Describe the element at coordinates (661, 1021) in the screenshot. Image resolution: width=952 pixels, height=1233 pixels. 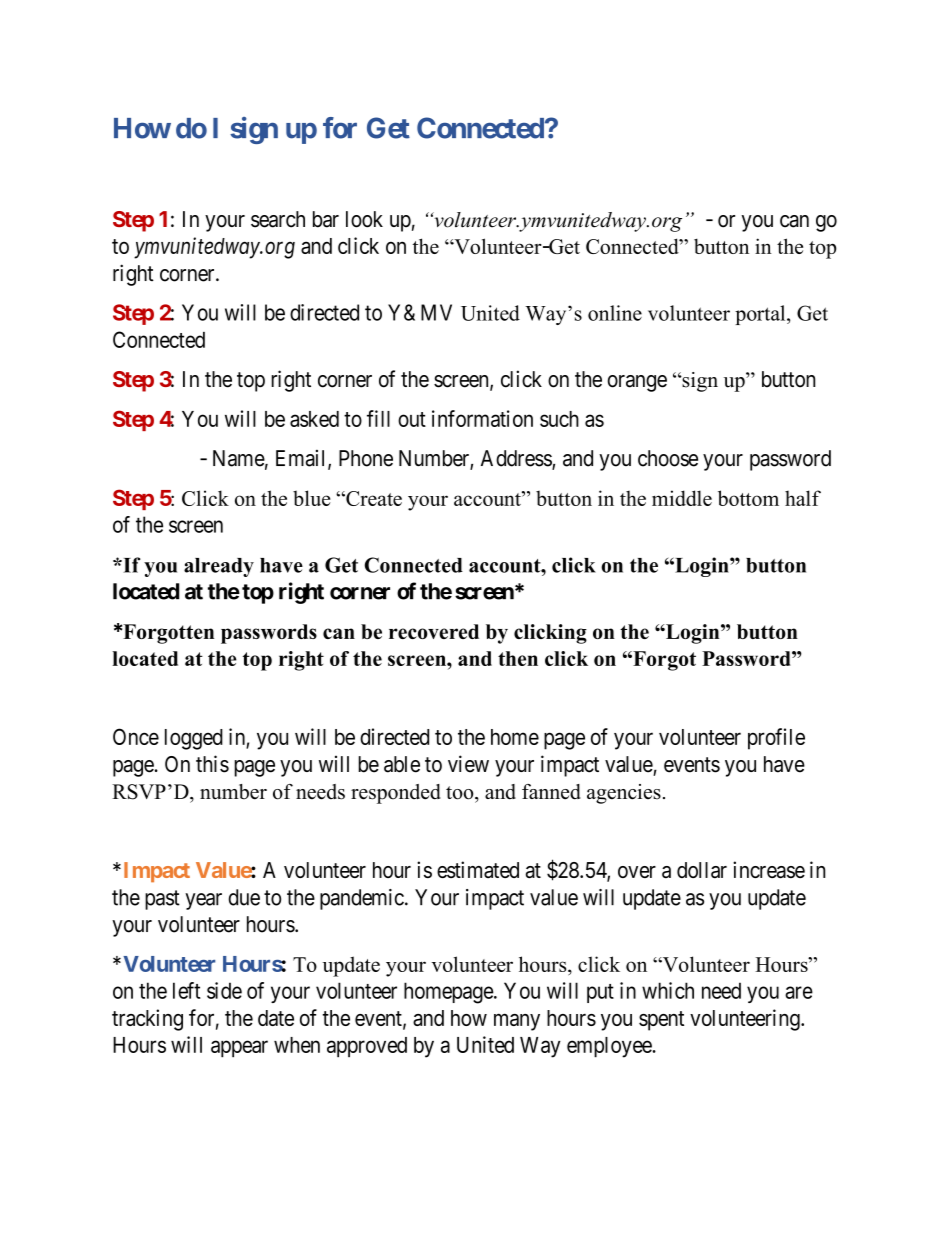
I see `spent` at that location.
